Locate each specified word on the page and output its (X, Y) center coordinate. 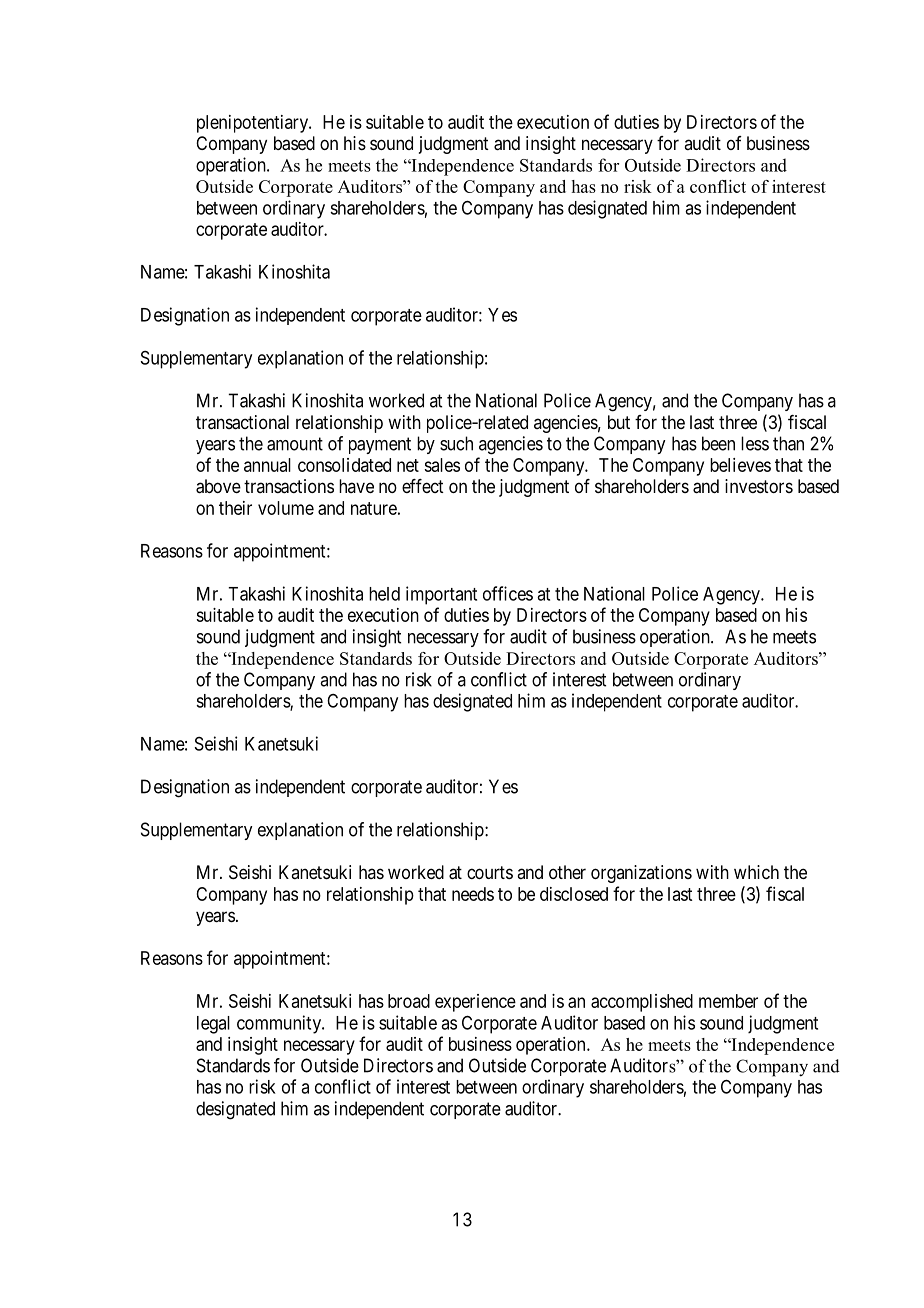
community (280, 1024)
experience (475, 1003)
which (756, 872)
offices (508, 593)
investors (759, 486)
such (456, 443)
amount (295, 444)
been (718, 443)
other (567, 872)
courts (490, 872)
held (384, 594)
